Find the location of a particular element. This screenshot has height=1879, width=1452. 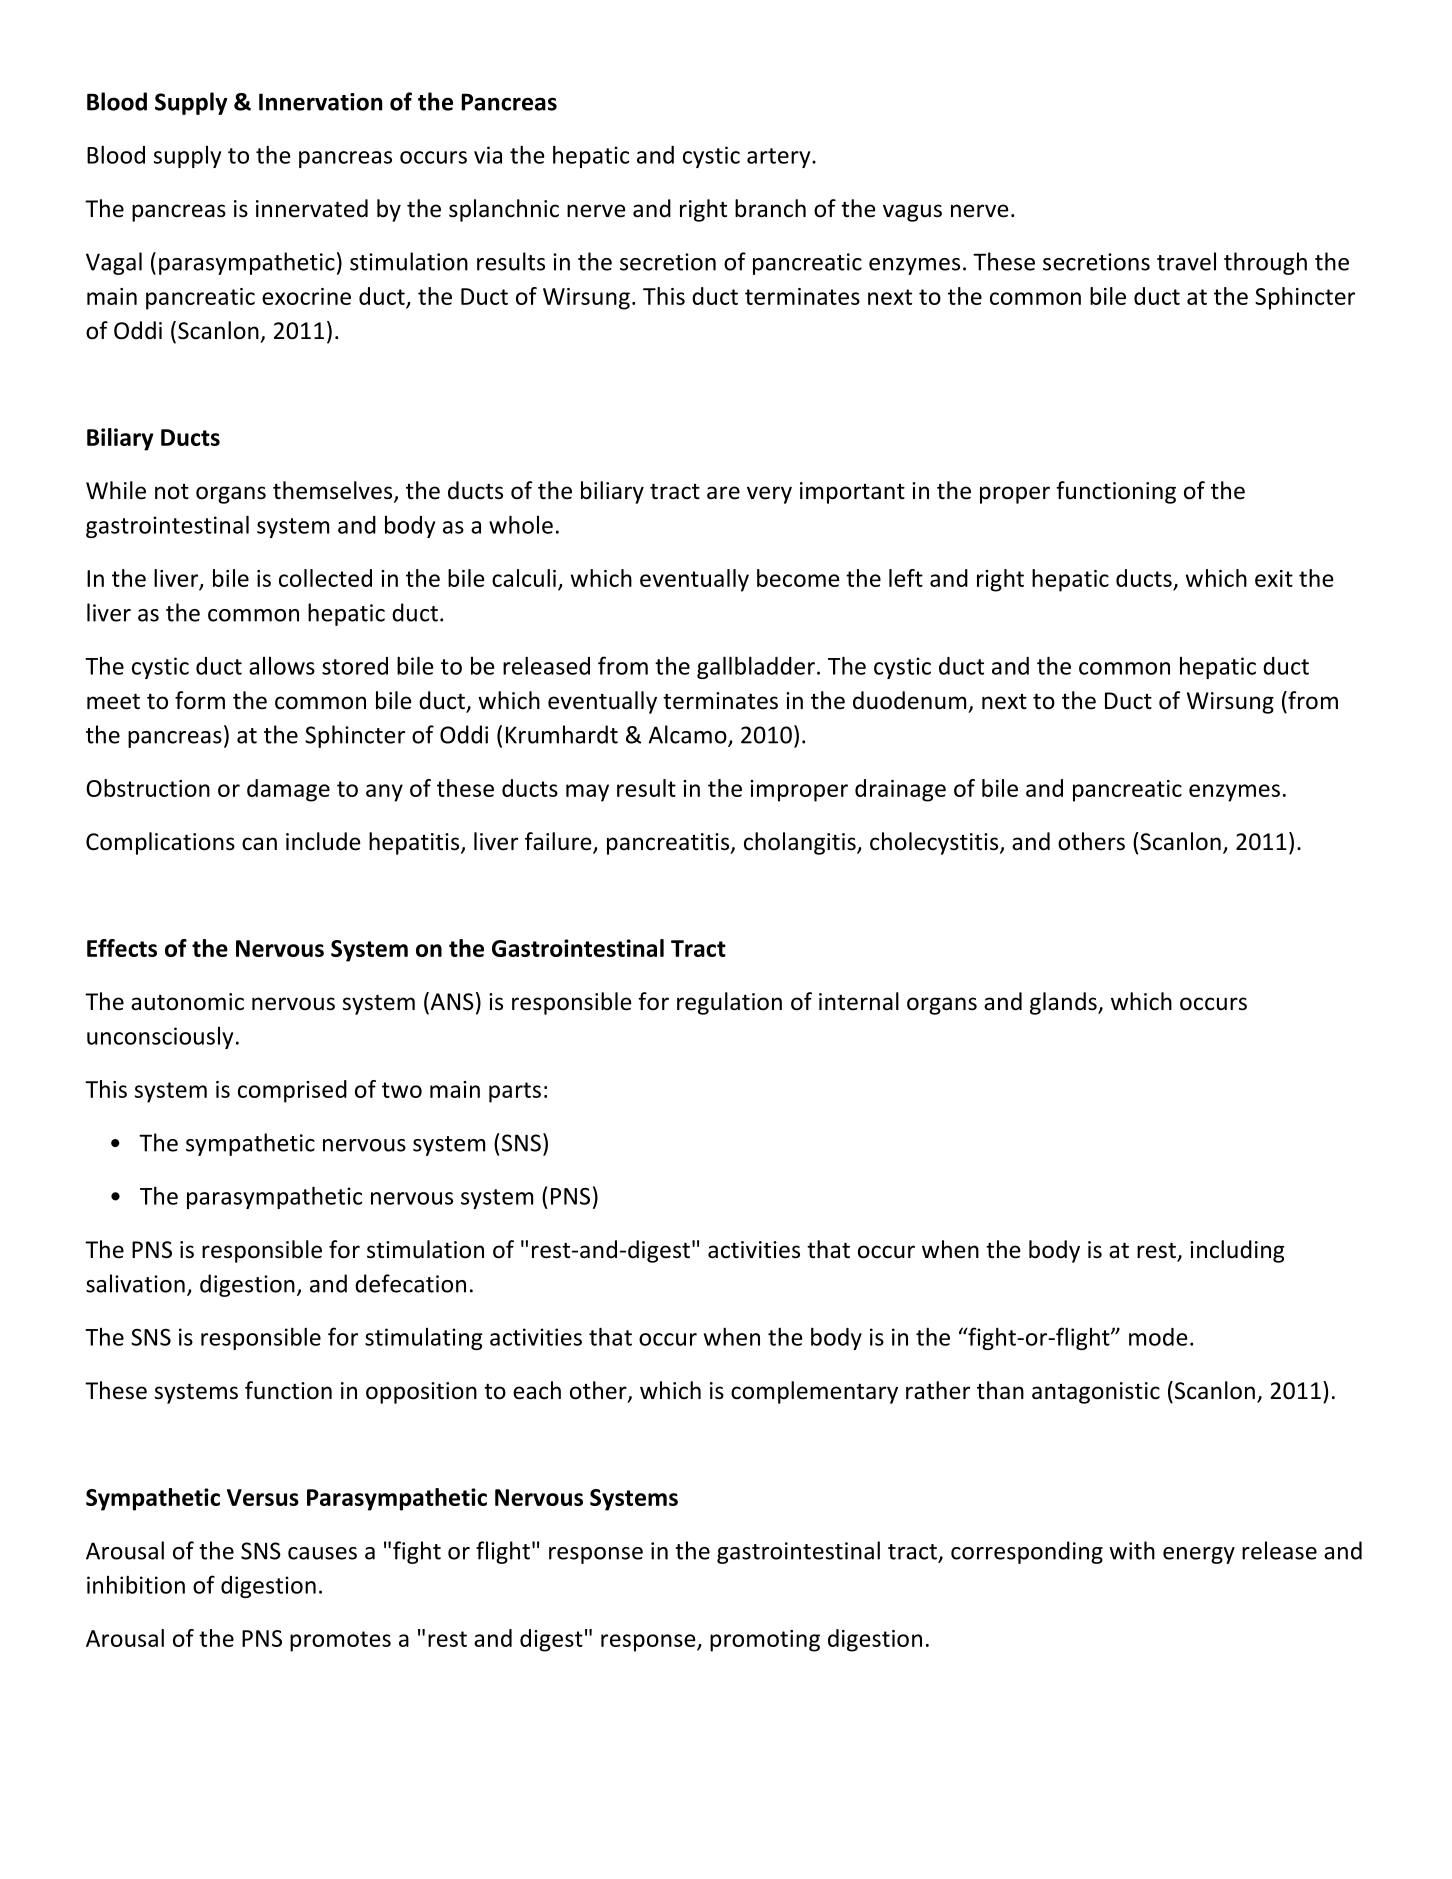

including is located at coordinates (1237, 1251).
